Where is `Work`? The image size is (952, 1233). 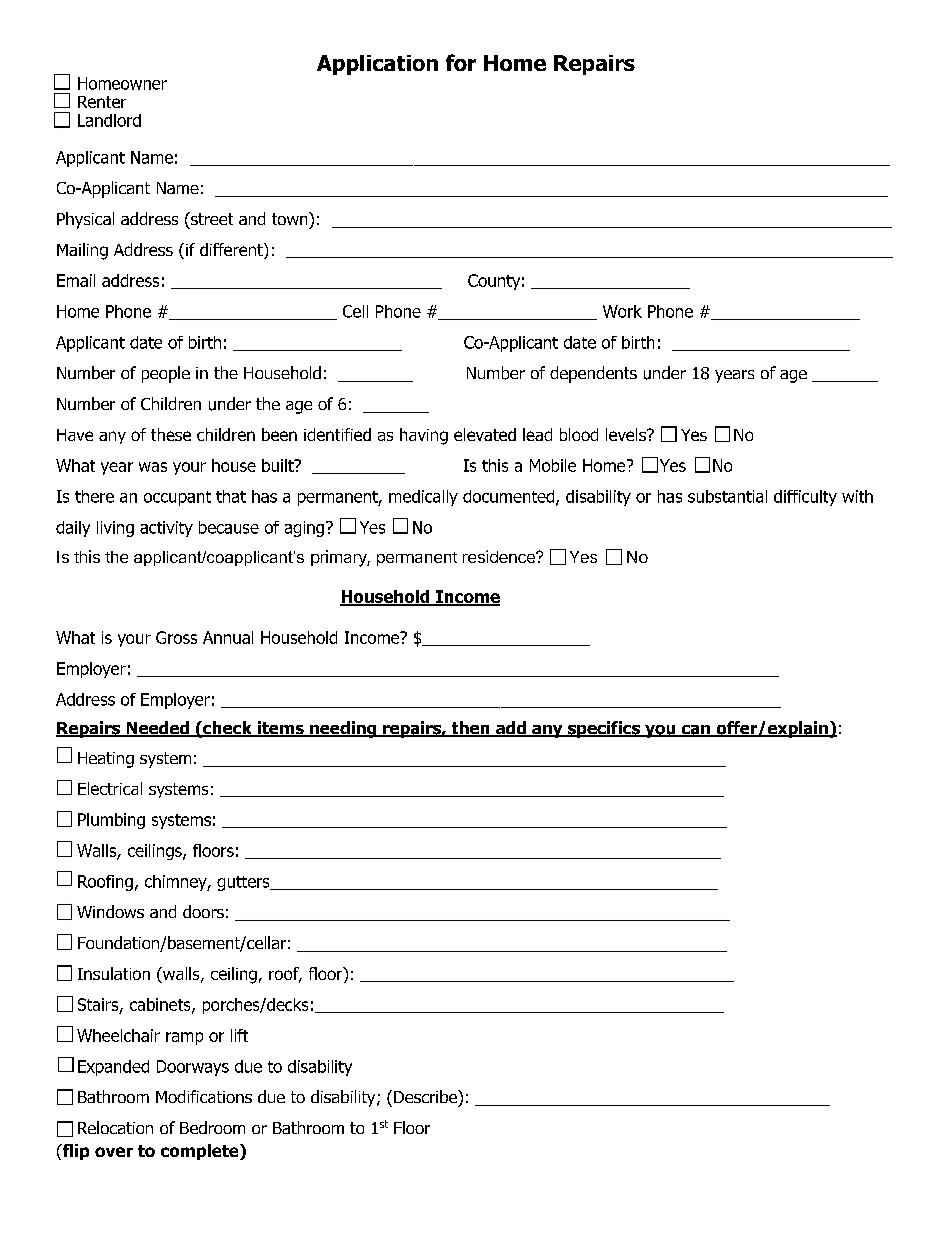
Work is located at coordinates (622, 311).
